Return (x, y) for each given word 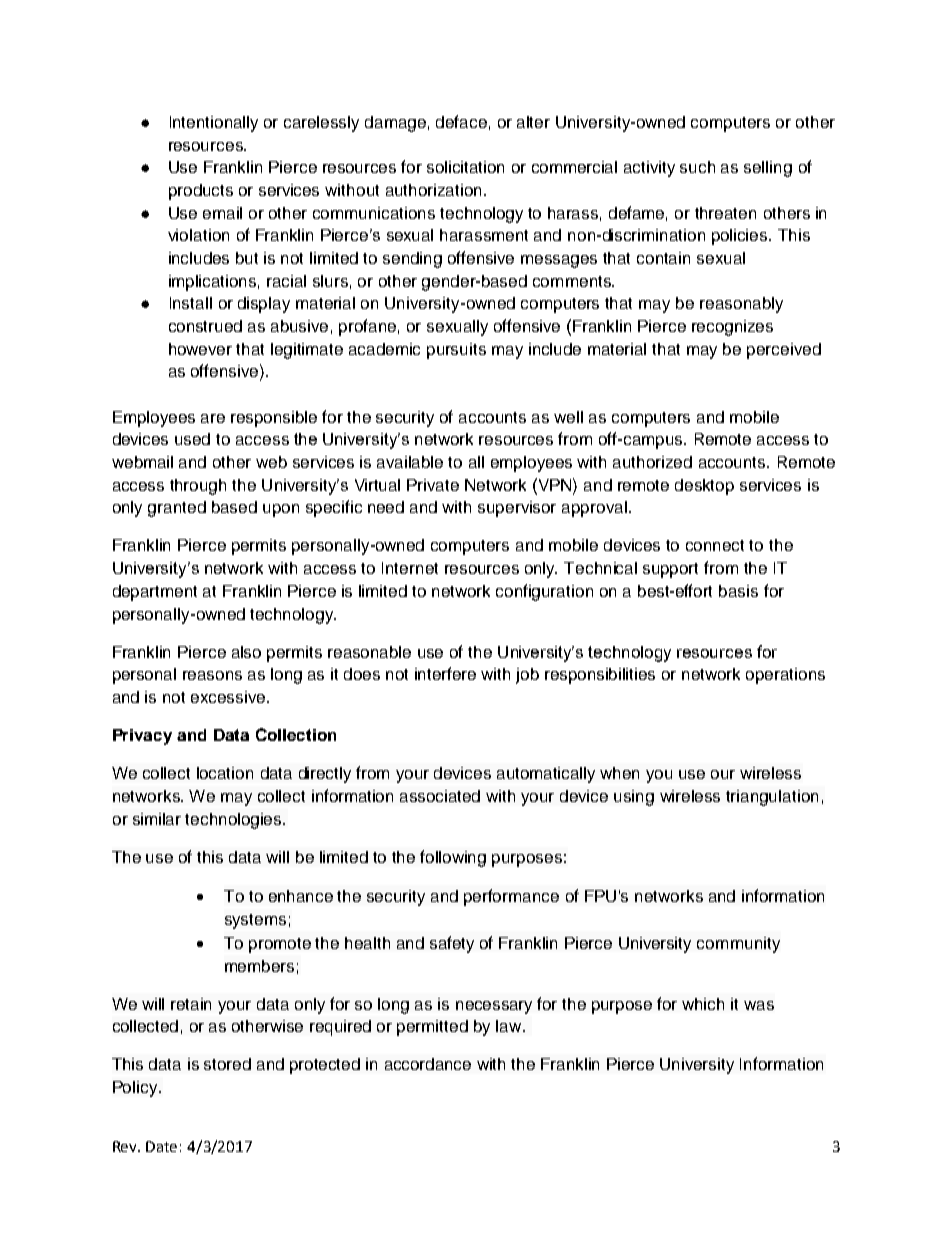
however (200, 349)
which (703, 1004)
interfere (445, 673)
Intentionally (214, 124)
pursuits (456, 351)
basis (738, 591)
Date (161, 1146)
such (697, 167)
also (246, 652)
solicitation (465, 167)
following (453, 858)
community (738, 945)
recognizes (732, 328)
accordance (428, 1064)
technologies (234, 821)
